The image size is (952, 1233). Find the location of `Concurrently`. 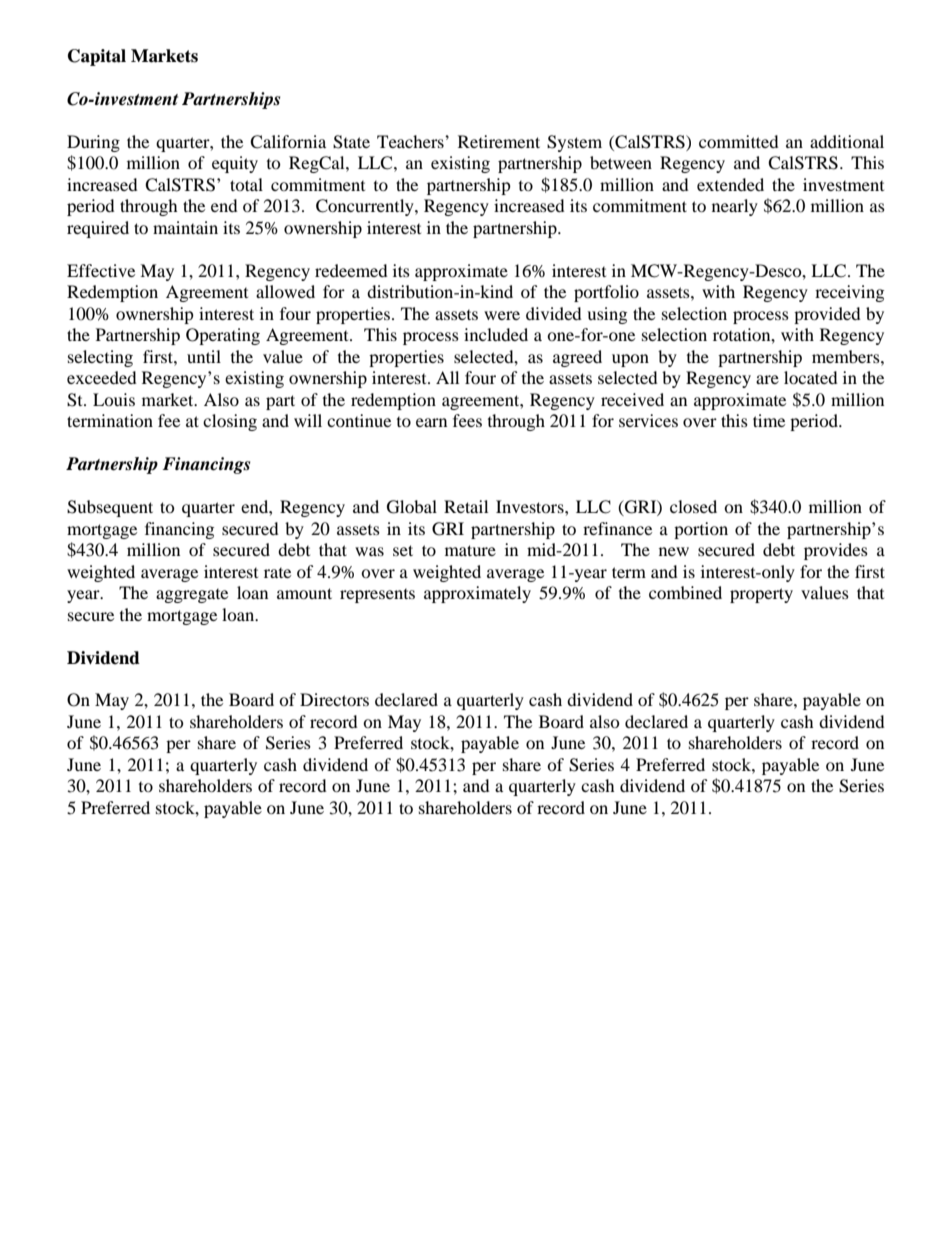

Concurrently is located at coordinates (366, 207).
